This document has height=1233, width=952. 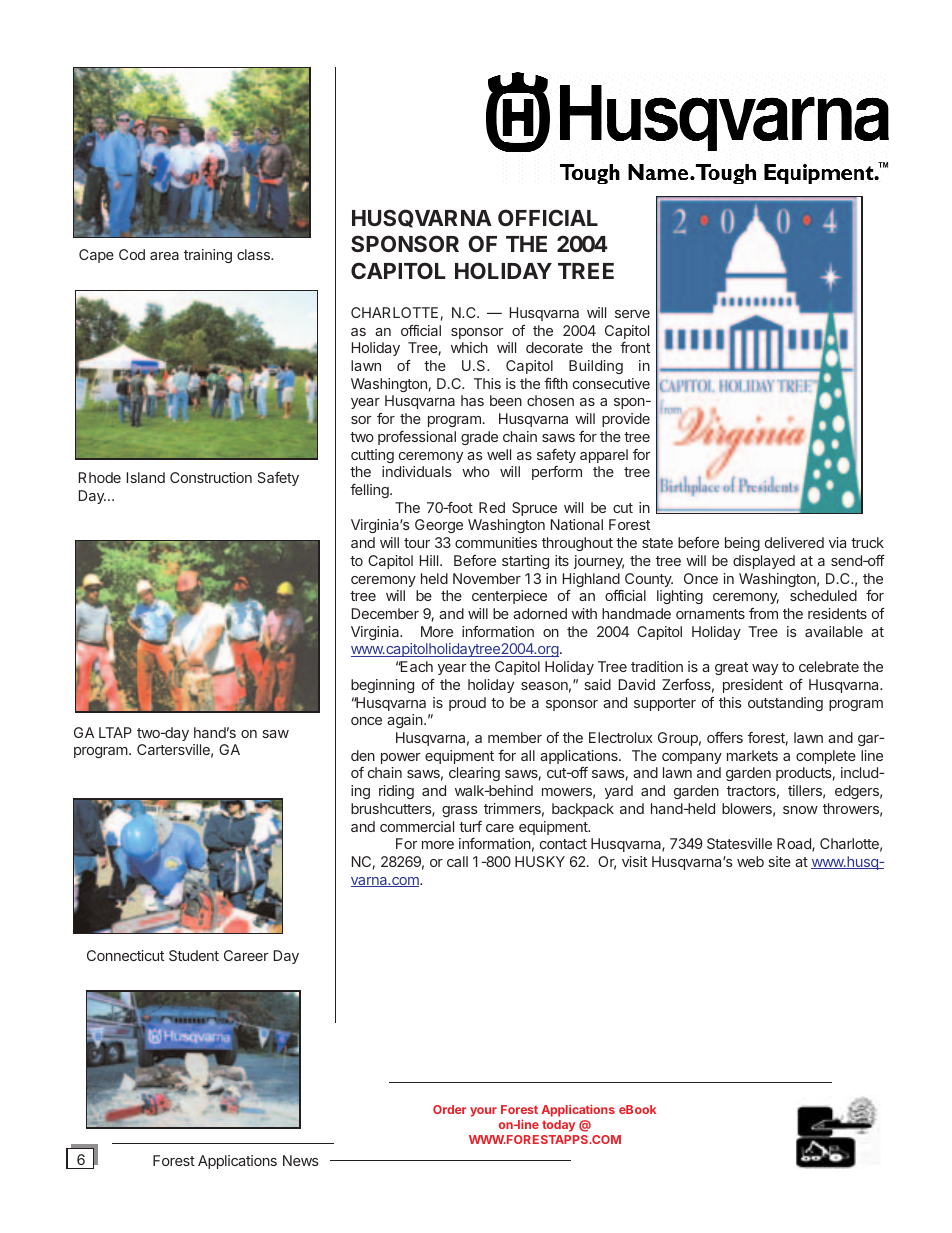 I want to click on site, so click(x=779, y=861).
